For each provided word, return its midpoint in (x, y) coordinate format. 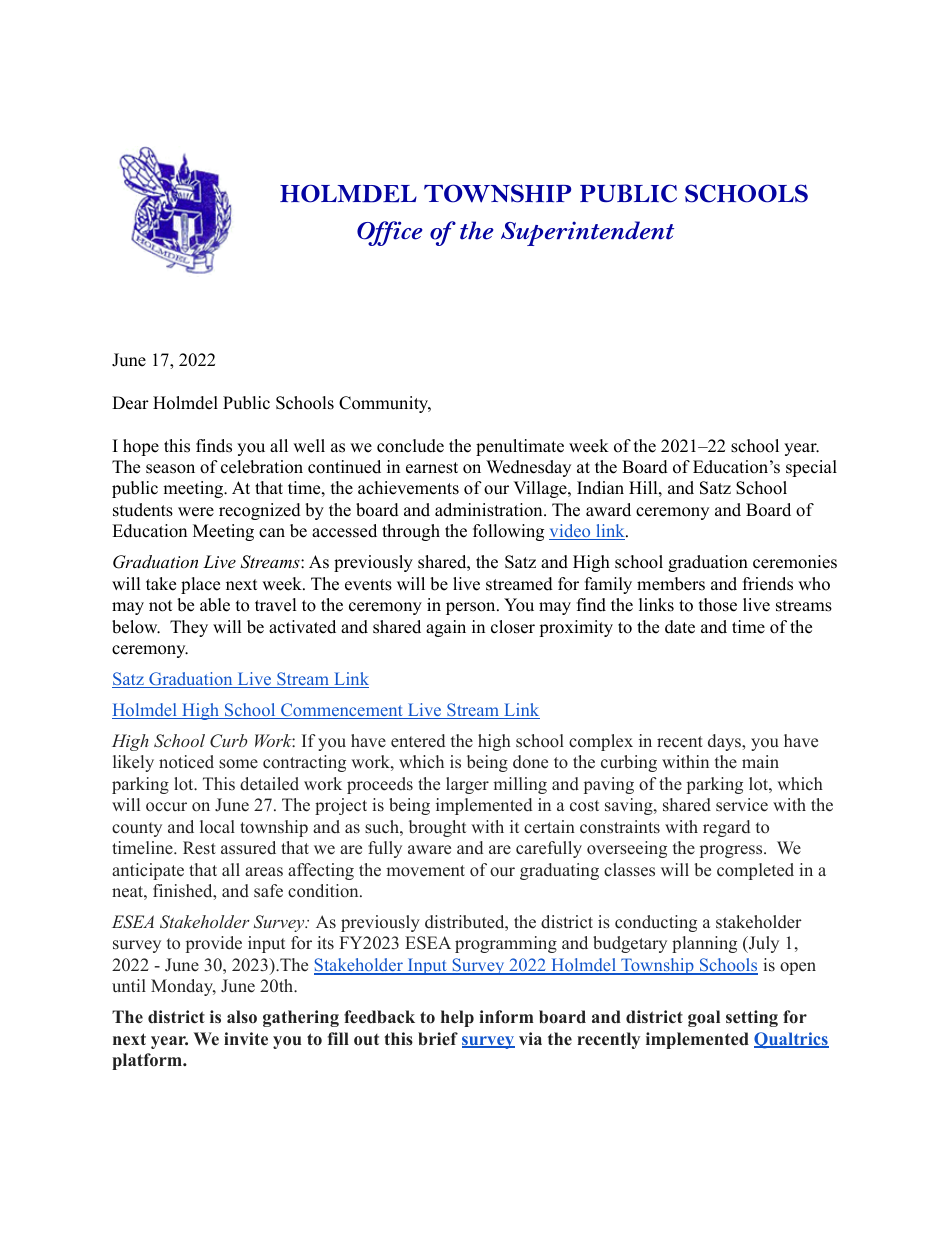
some (238, 764)
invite (246, 1039)
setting (752, 1018)
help (457, 1018)
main (760, 761)
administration (490, 510)
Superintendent (587, 233)
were (196, 512)
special (811, 468)
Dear (130, 403)
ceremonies (795, 562)
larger (467, 785)
